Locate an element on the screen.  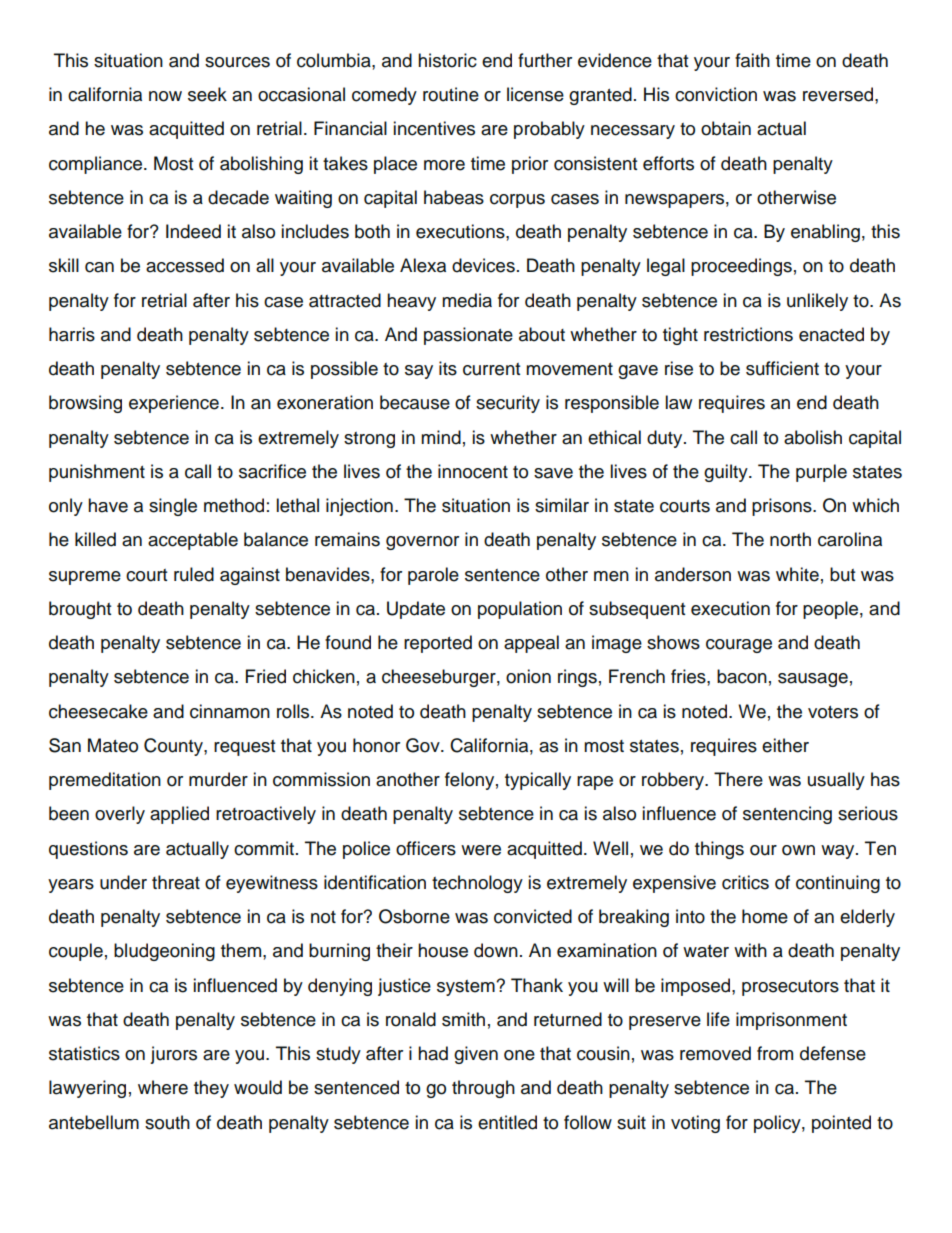
from is located at coordinates (775, 1053).
